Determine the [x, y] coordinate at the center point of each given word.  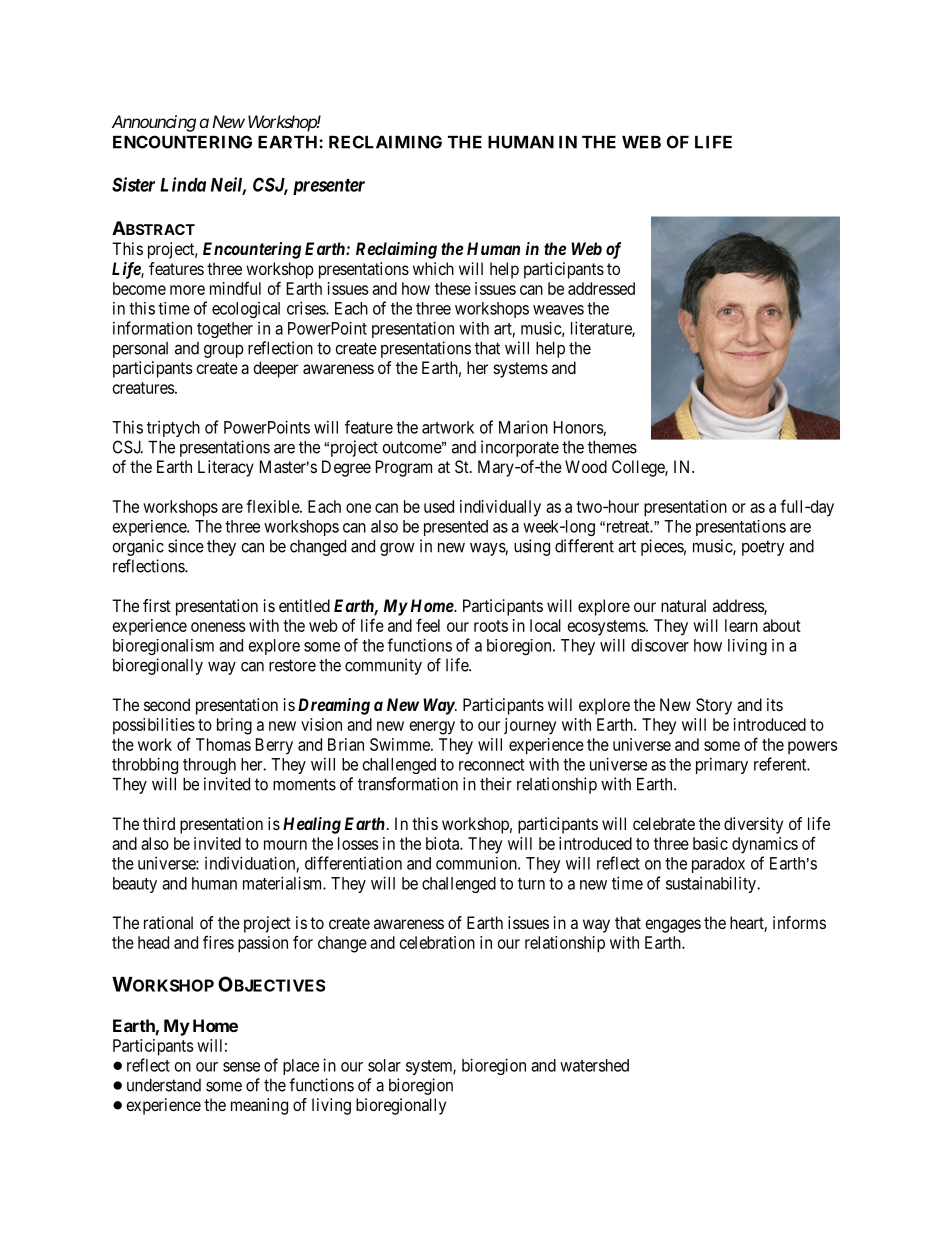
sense [241, 1067]
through [209, 766]
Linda [183, 184]
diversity [753, 825]
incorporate [520, 448]
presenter [329, 187]
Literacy [226, 468]
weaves [558, 310]
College [639, 468]
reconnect [491, 765]
